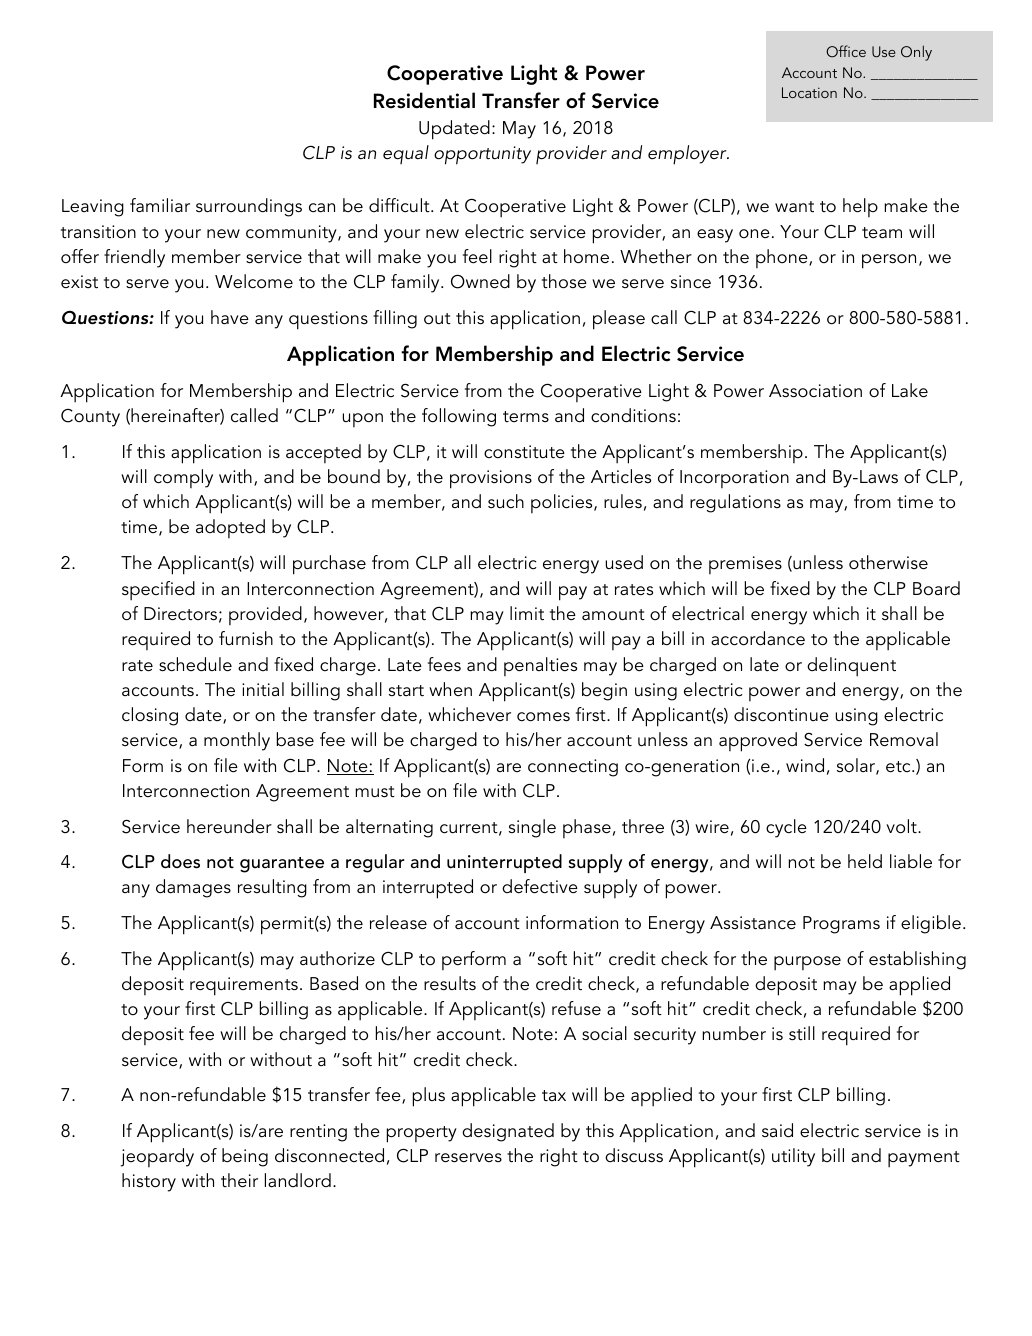 This screenshot has height=1336, width=1032. Describe the element at coordinates (230, 317) in the screenshot. I see `have` at that location.
